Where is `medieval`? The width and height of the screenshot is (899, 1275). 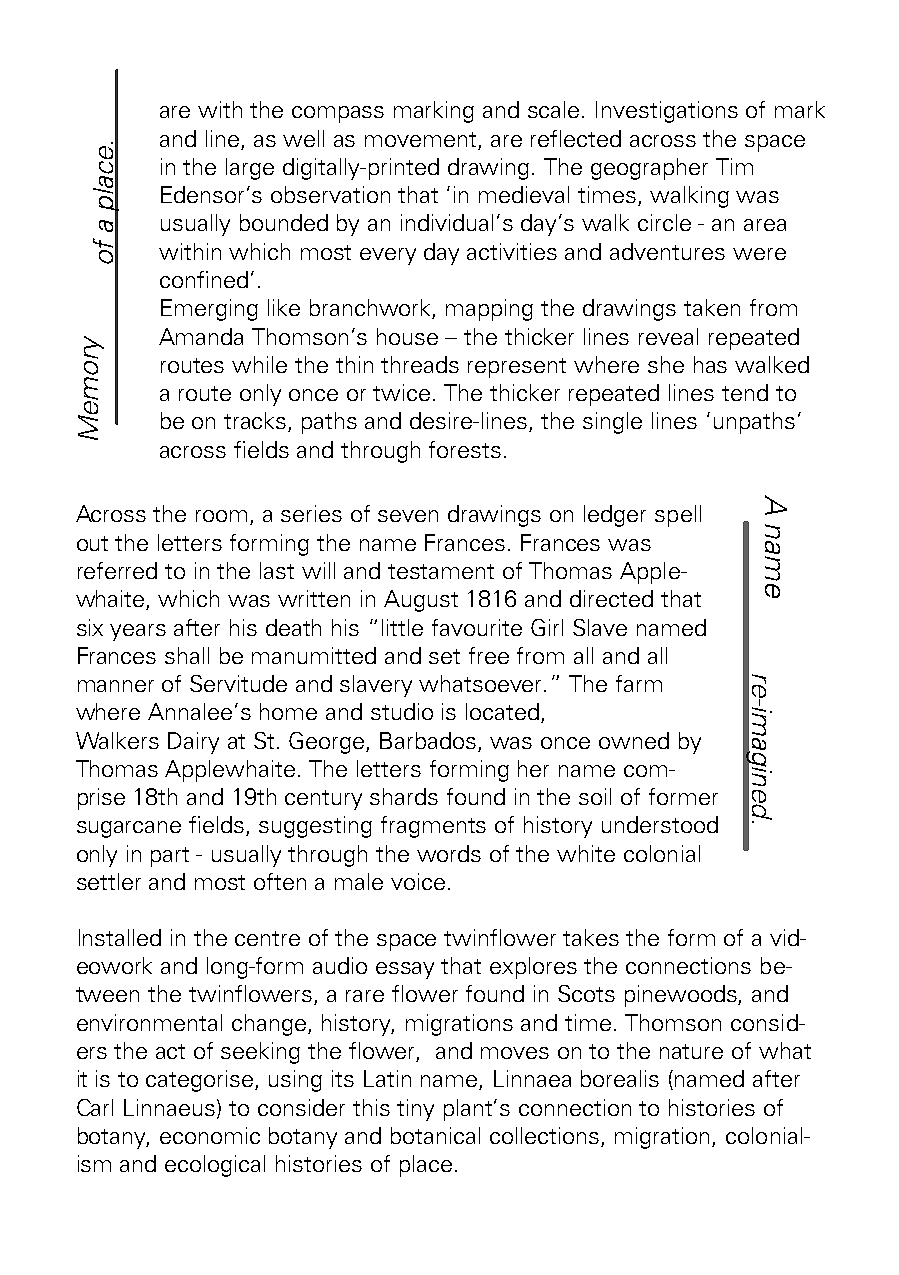
medieval is located at coordinates (524, 194).
